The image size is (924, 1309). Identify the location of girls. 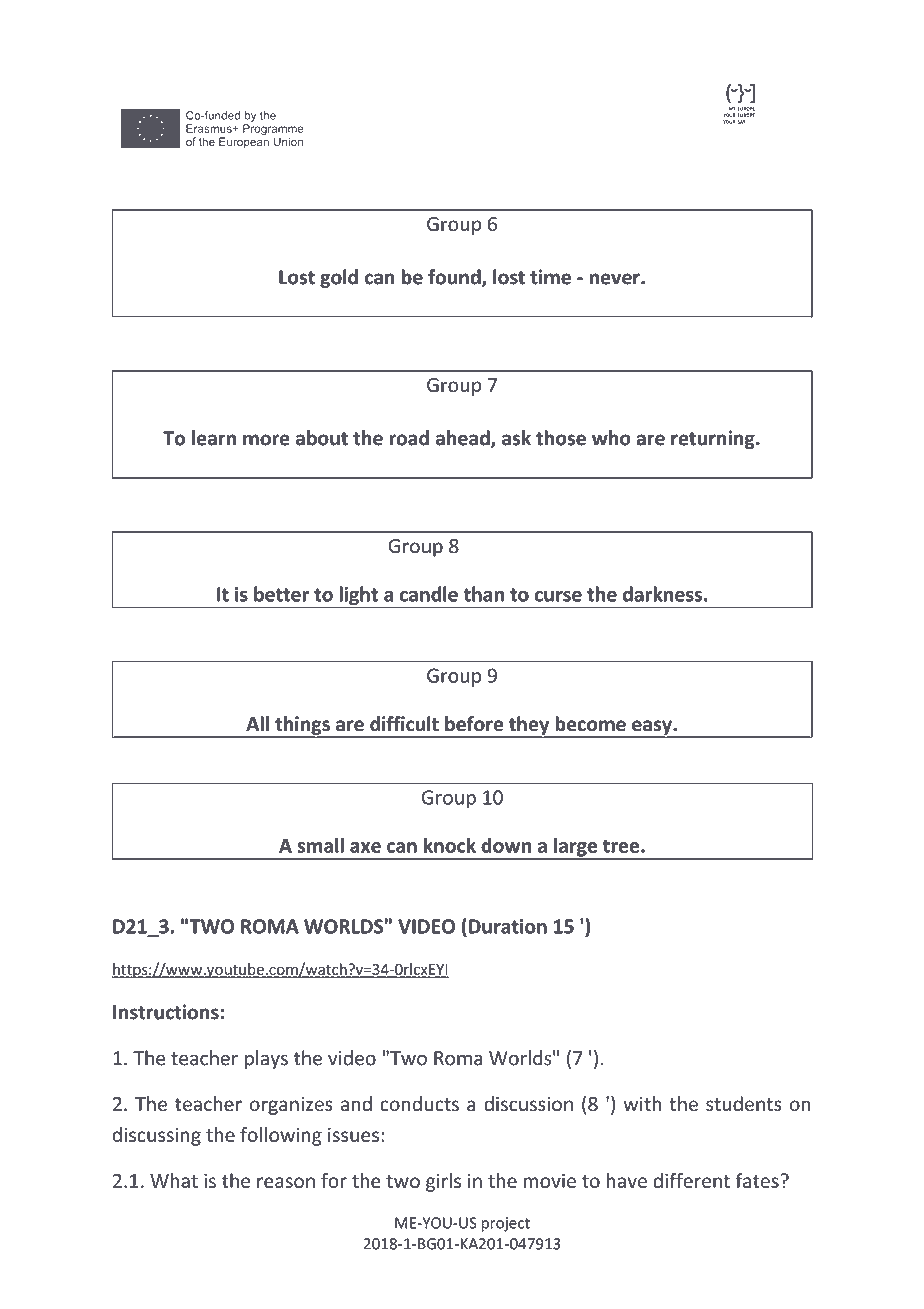
(443, 1182).
